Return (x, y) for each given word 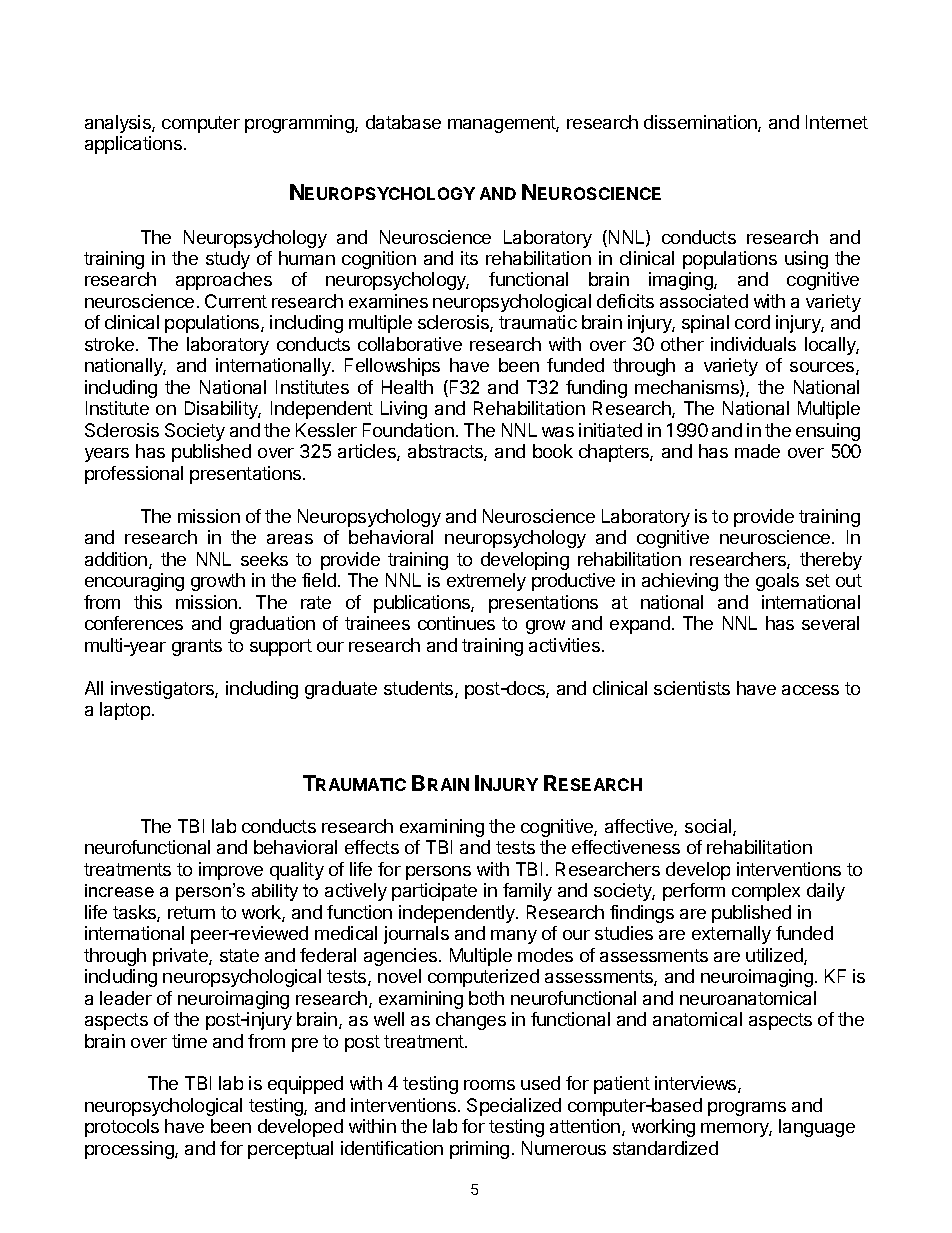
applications (133, 145)
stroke (111, 344)
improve (231, 871)
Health (407, 387)
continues (456, 623)
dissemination (701, 123)
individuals (753, 344)
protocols (122, 1128)
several (830, 623)
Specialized (514, 1107)
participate (434, 892)
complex (766, 892)
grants (197, 647)
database (403, 122)
